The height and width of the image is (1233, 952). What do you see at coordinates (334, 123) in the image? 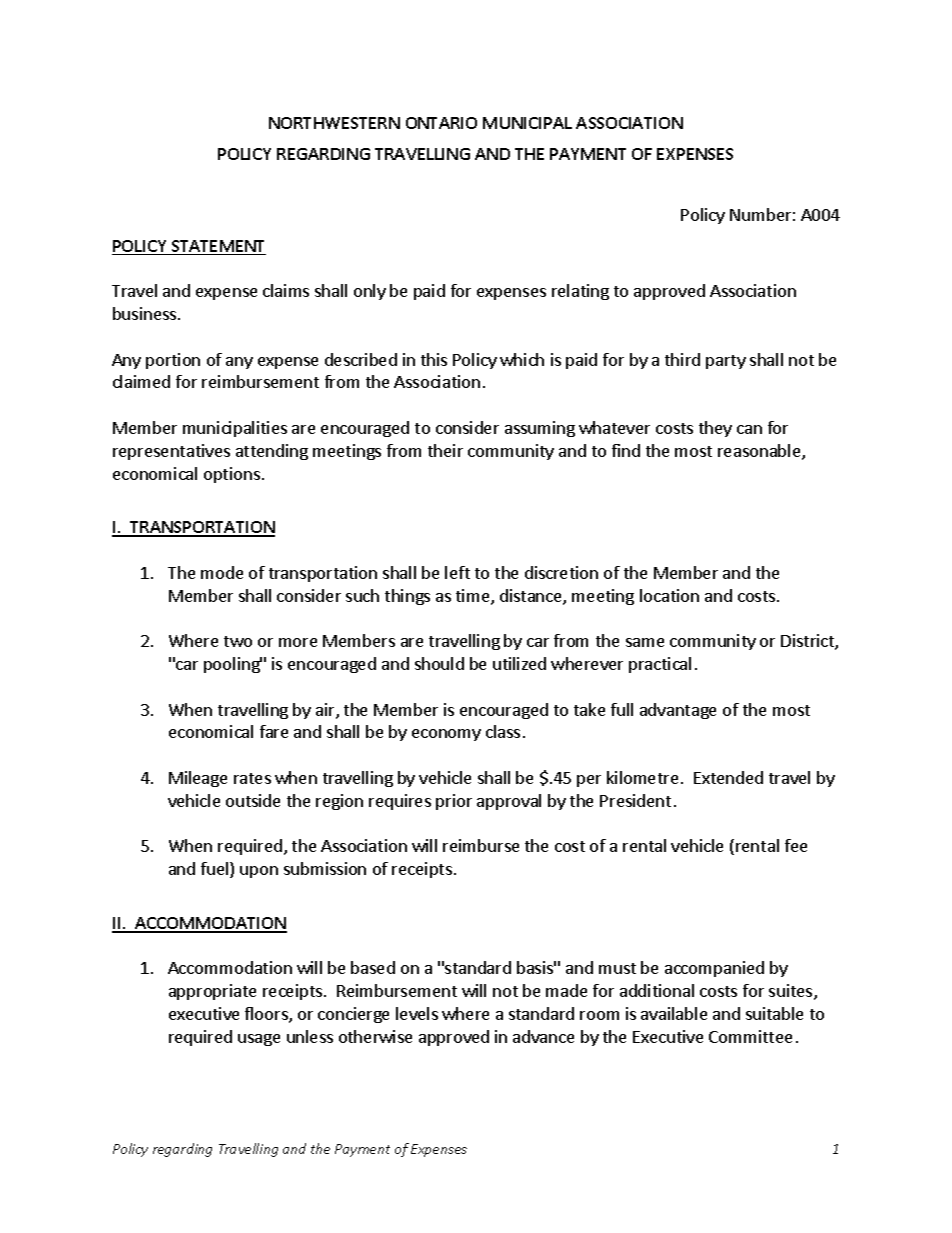
I see `NORTHWESTERN` at bounding box center [334, 123].
